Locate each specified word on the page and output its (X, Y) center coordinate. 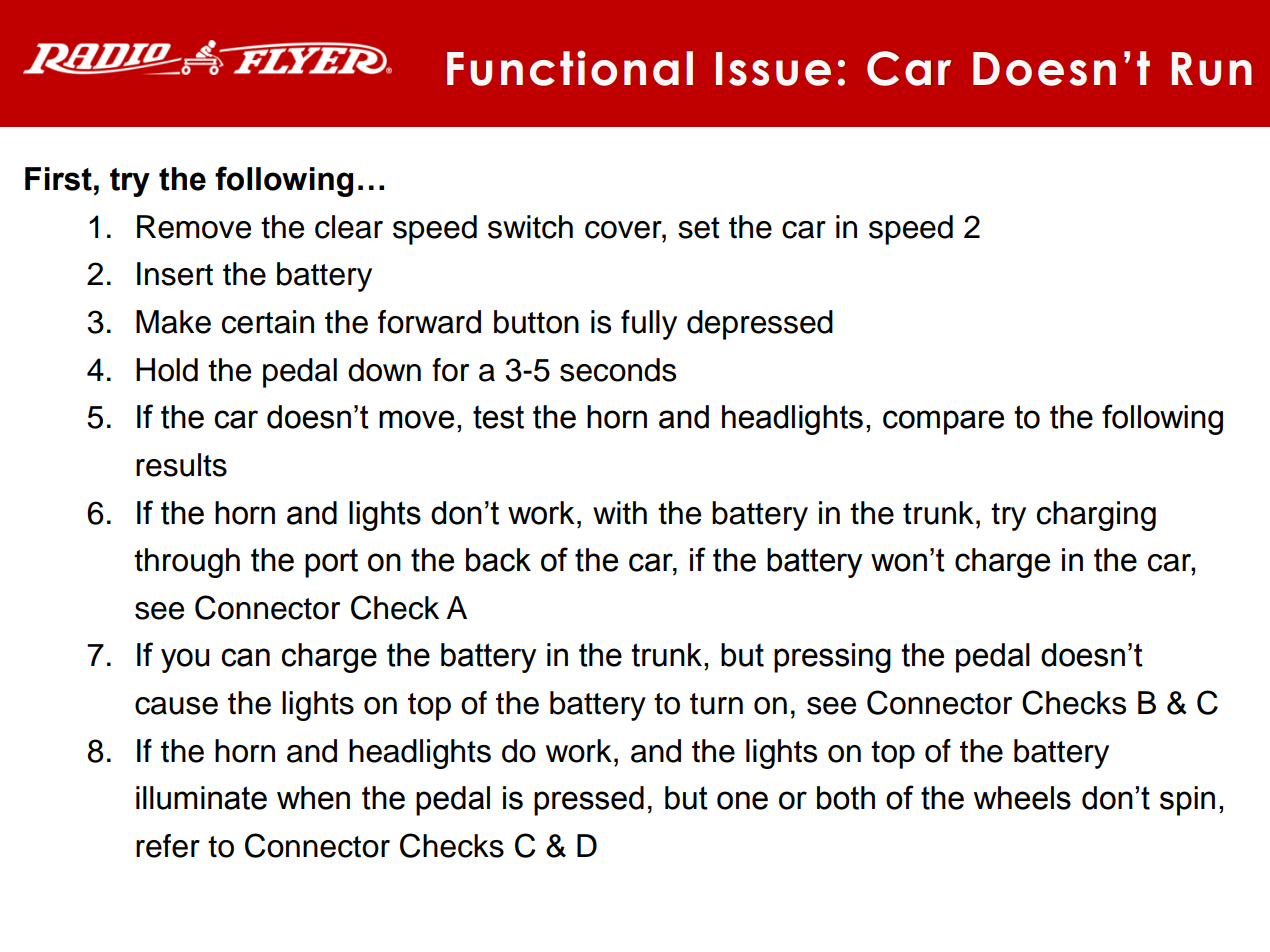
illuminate (201, 798)
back (498, 560)
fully (649, 325)
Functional (570, 68)
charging (1096, 516)
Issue (773, 69)
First (58, 179)
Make (173, 322)
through (187, 563)
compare (943, 422)
